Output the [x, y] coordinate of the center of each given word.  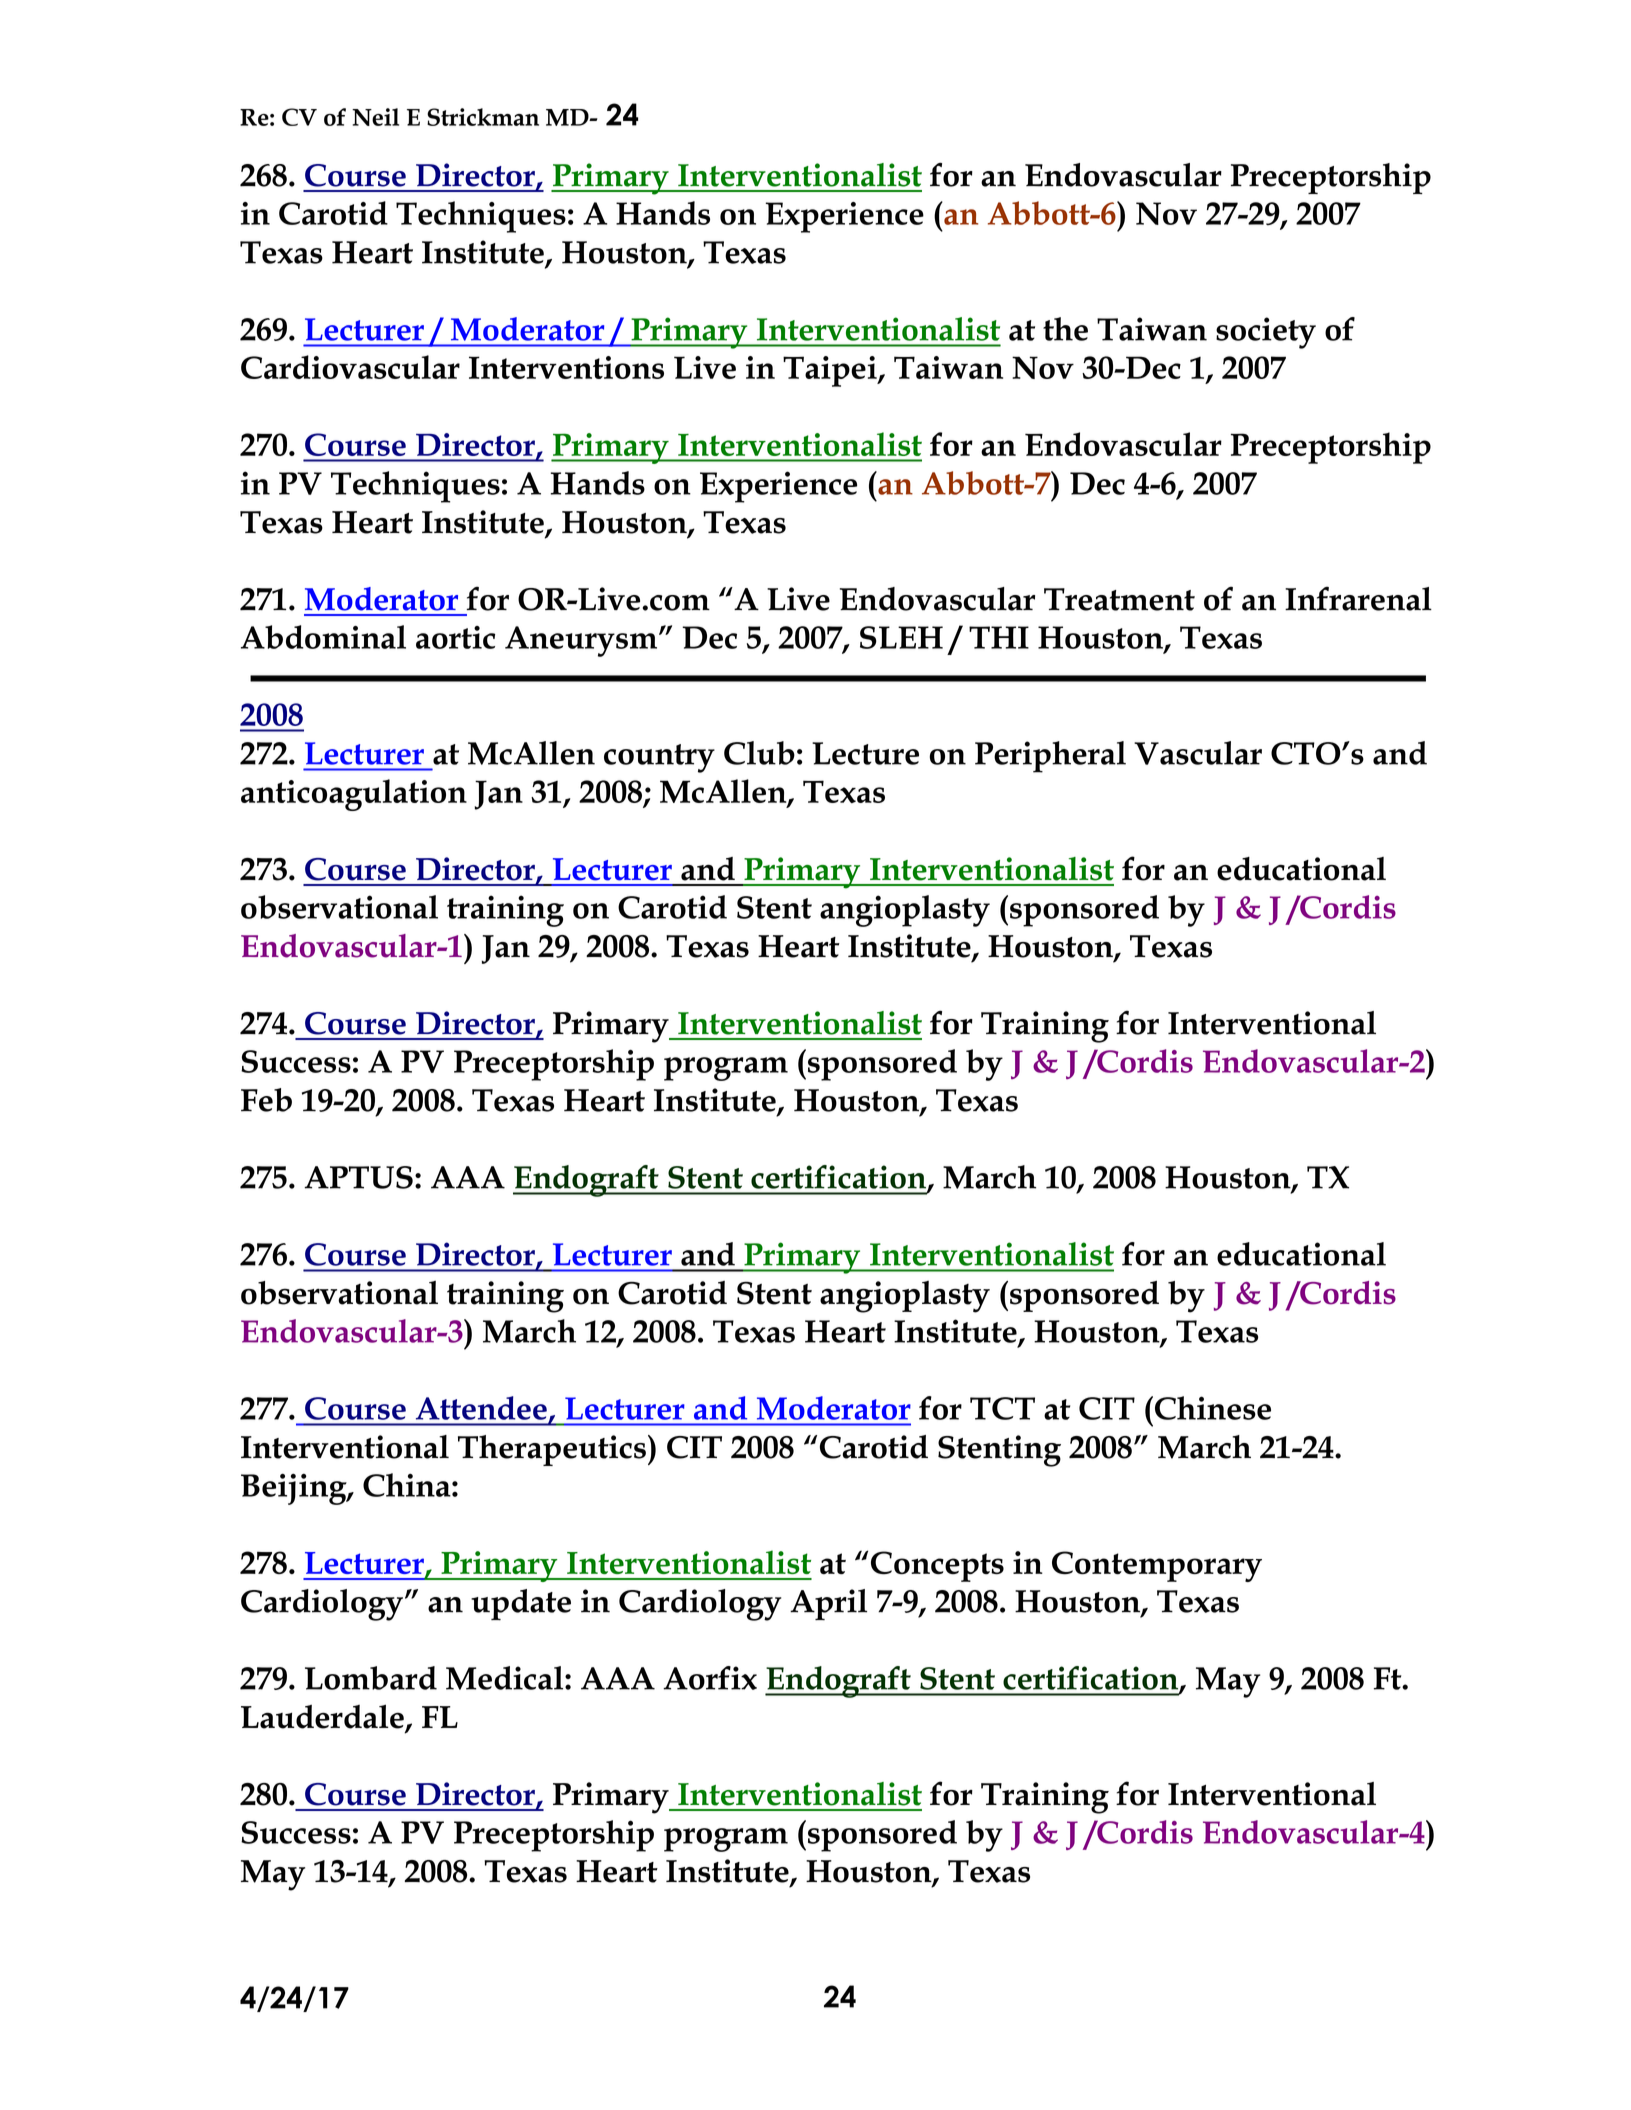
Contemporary [1157, 1566]
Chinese [1211, 1408]
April [828, 1604]
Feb [266, 1100]
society [1266, 333]
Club [759, 753]
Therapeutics [552, 1450]
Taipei [831, 371]
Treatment [1119, 599]
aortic [455, 637]
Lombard [371, 1678]
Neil [375, 117]
